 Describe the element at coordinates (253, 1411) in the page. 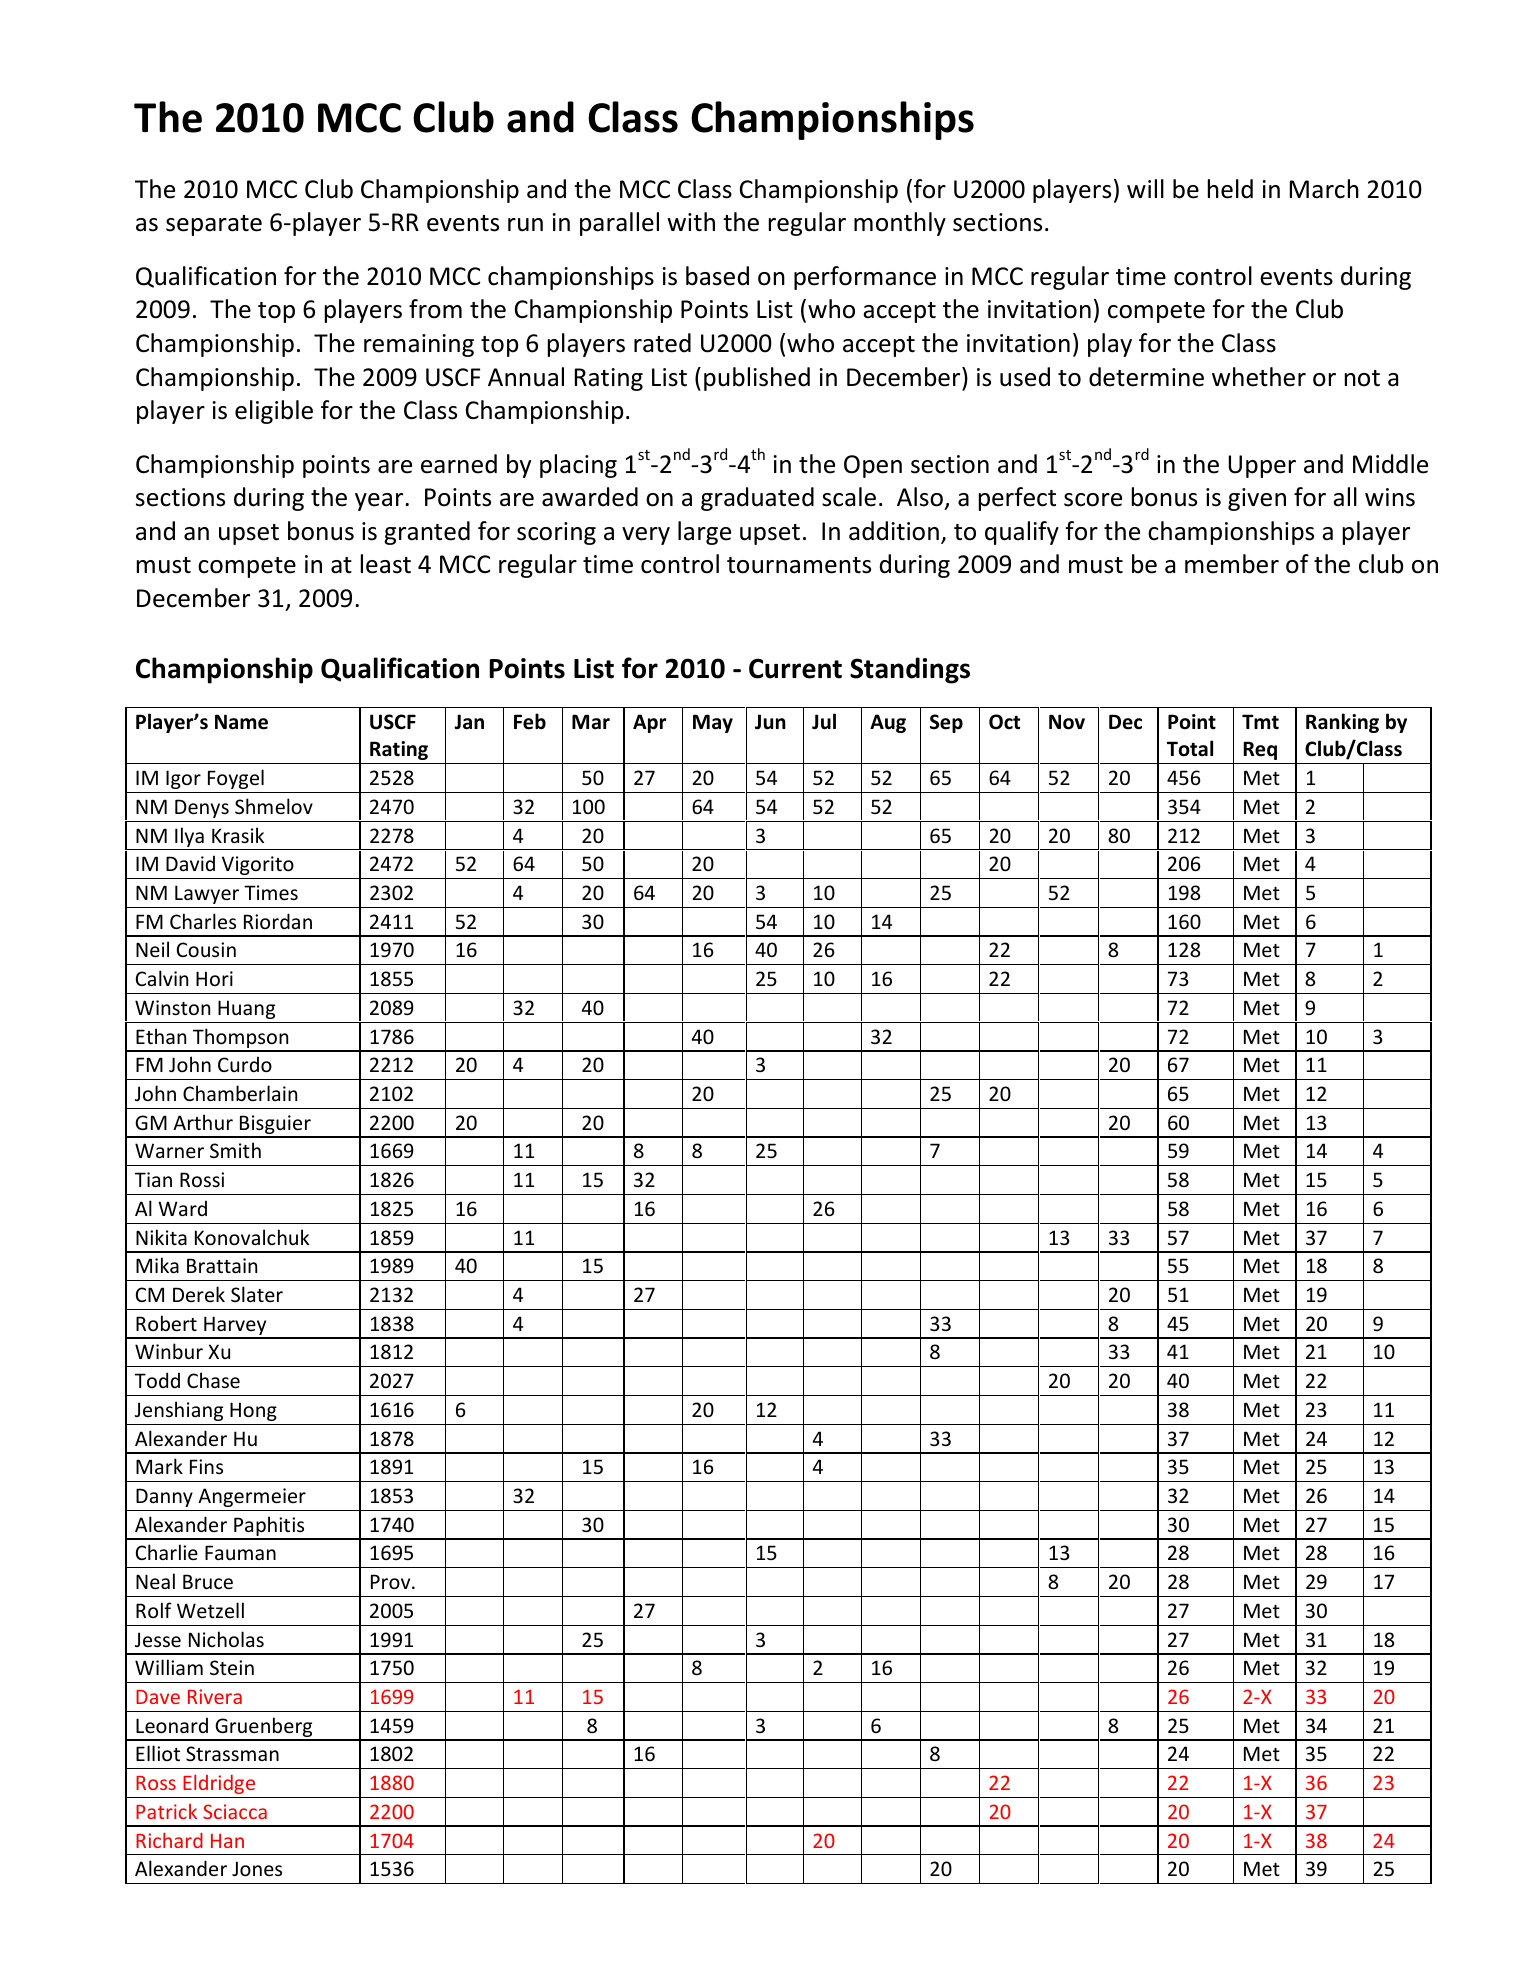

I see `Hong` at that location.
